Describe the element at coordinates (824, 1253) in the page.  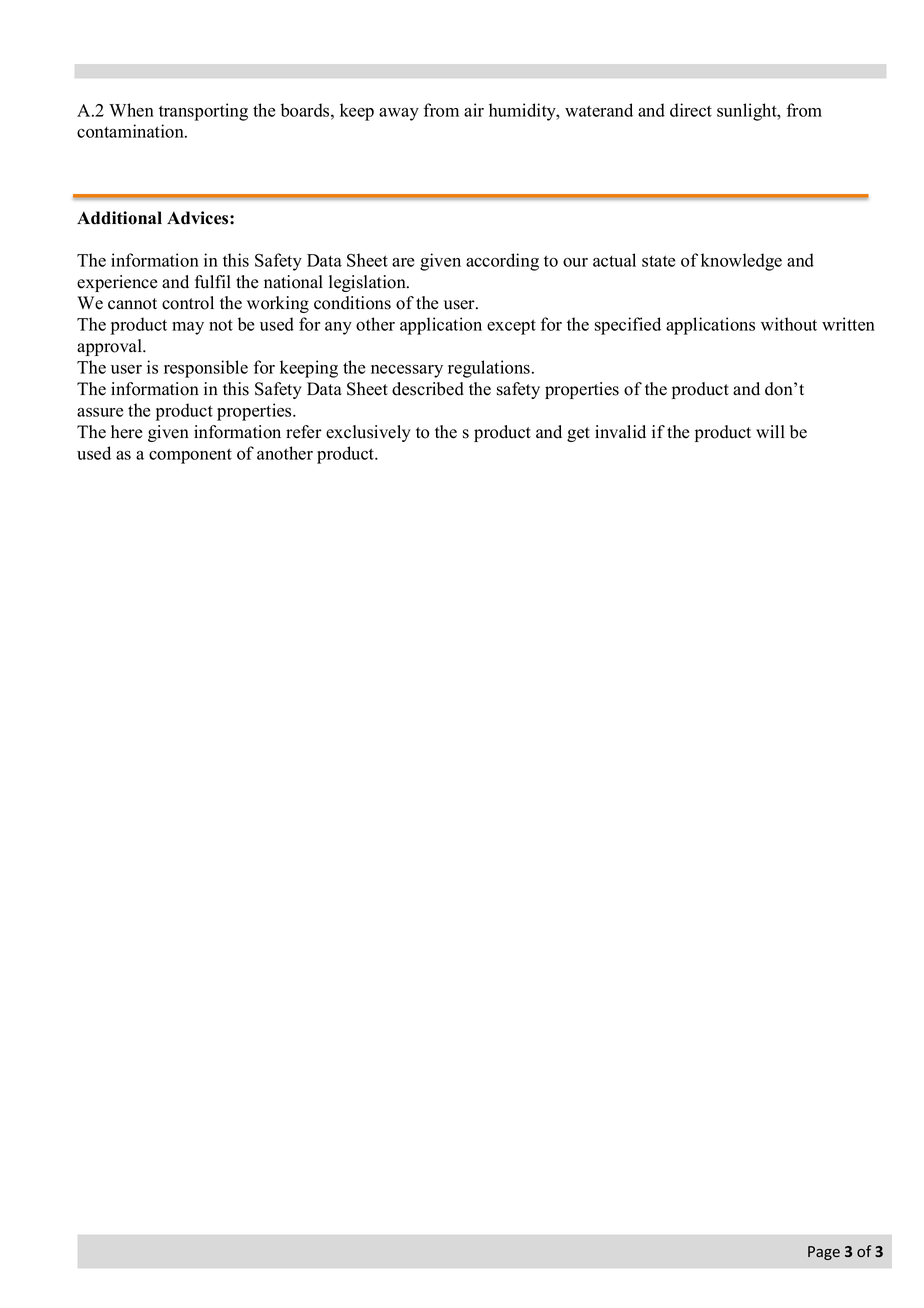
I see `Page` at that location.
